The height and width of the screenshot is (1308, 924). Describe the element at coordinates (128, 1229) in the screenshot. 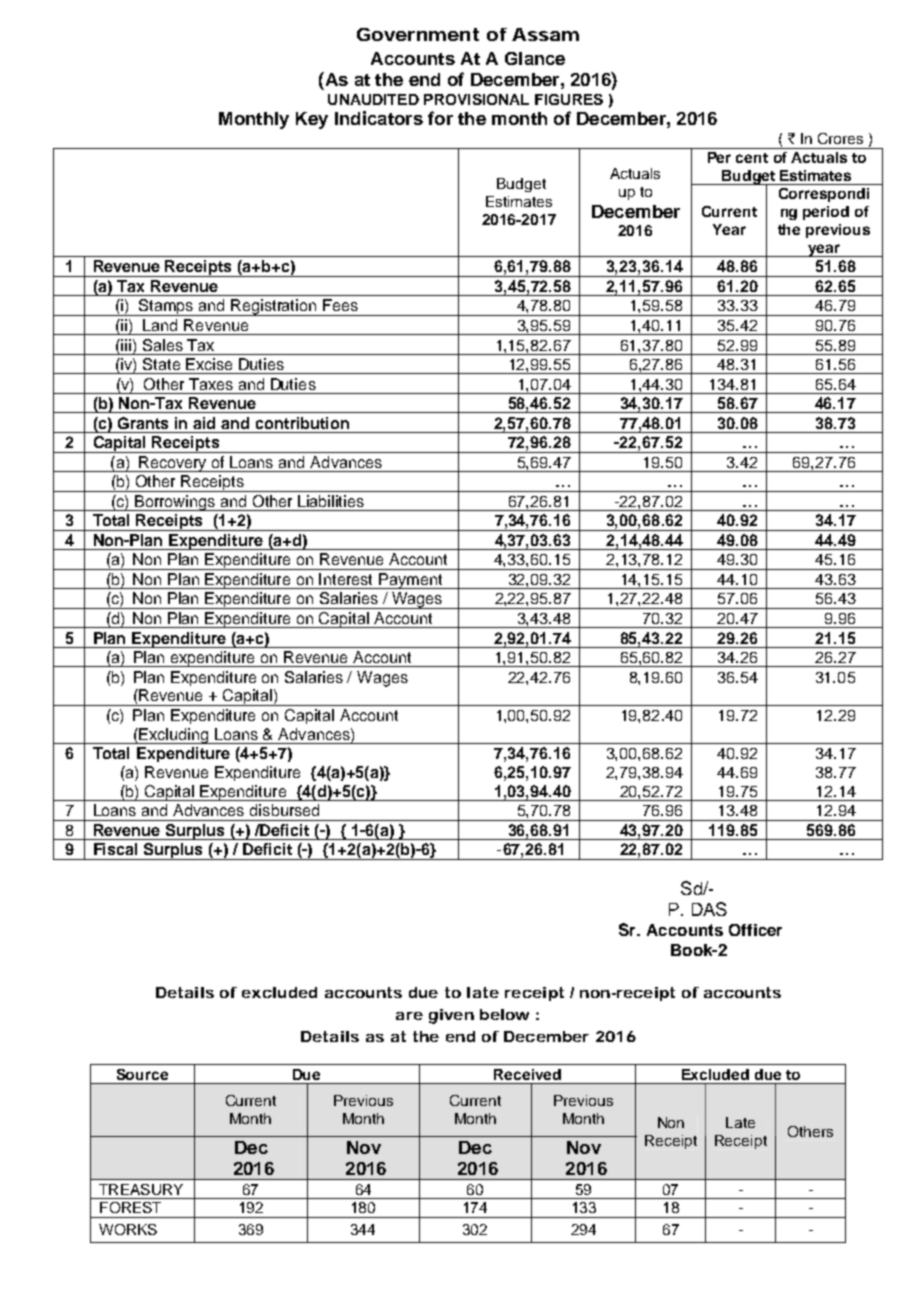

I see `WORKS` at that location.
